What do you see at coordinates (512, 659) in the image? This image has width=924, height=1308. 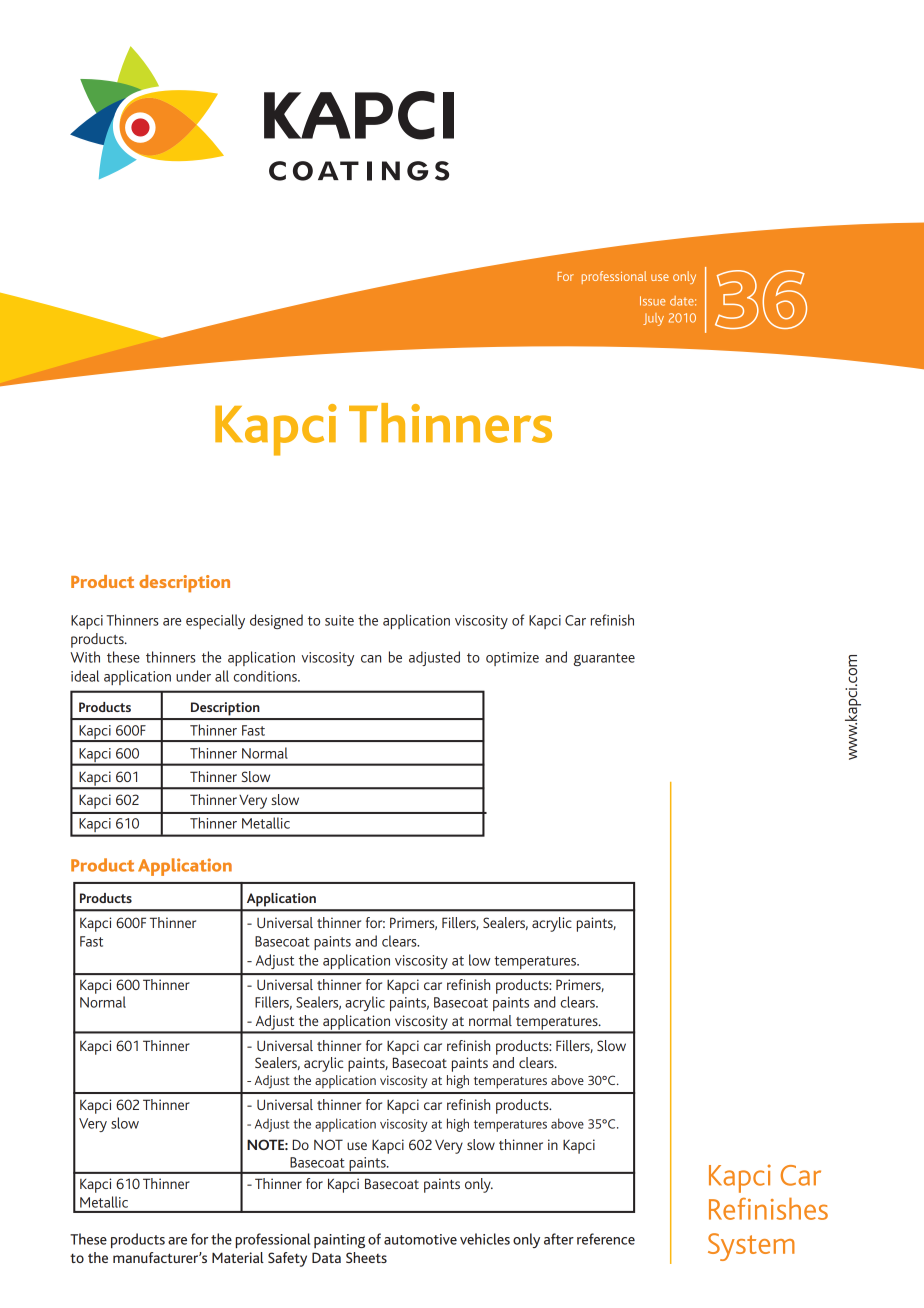 I see `optimize` at bounding box center [512, 659].
